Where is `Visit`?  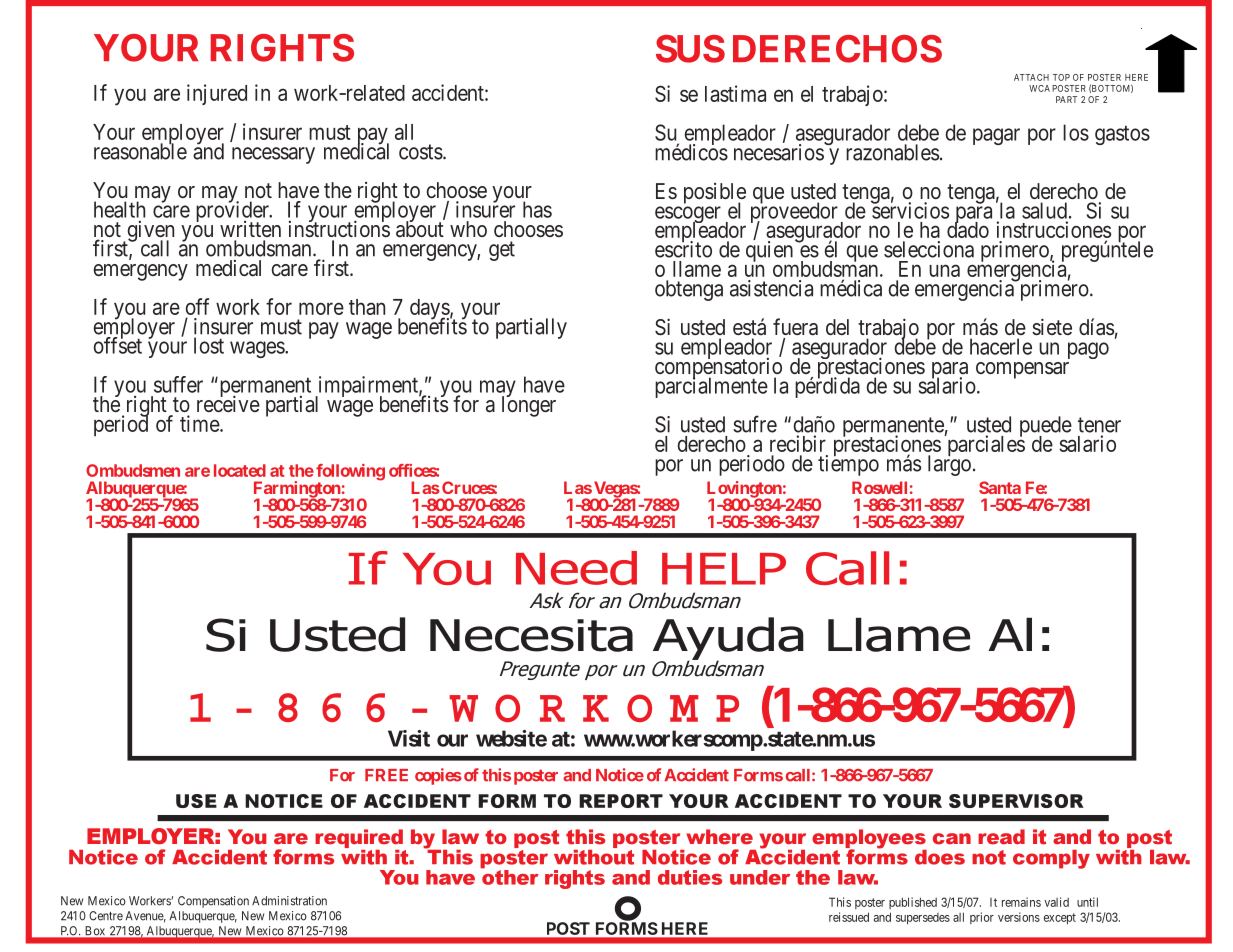 Visit is located at coordinates (409, 738).
